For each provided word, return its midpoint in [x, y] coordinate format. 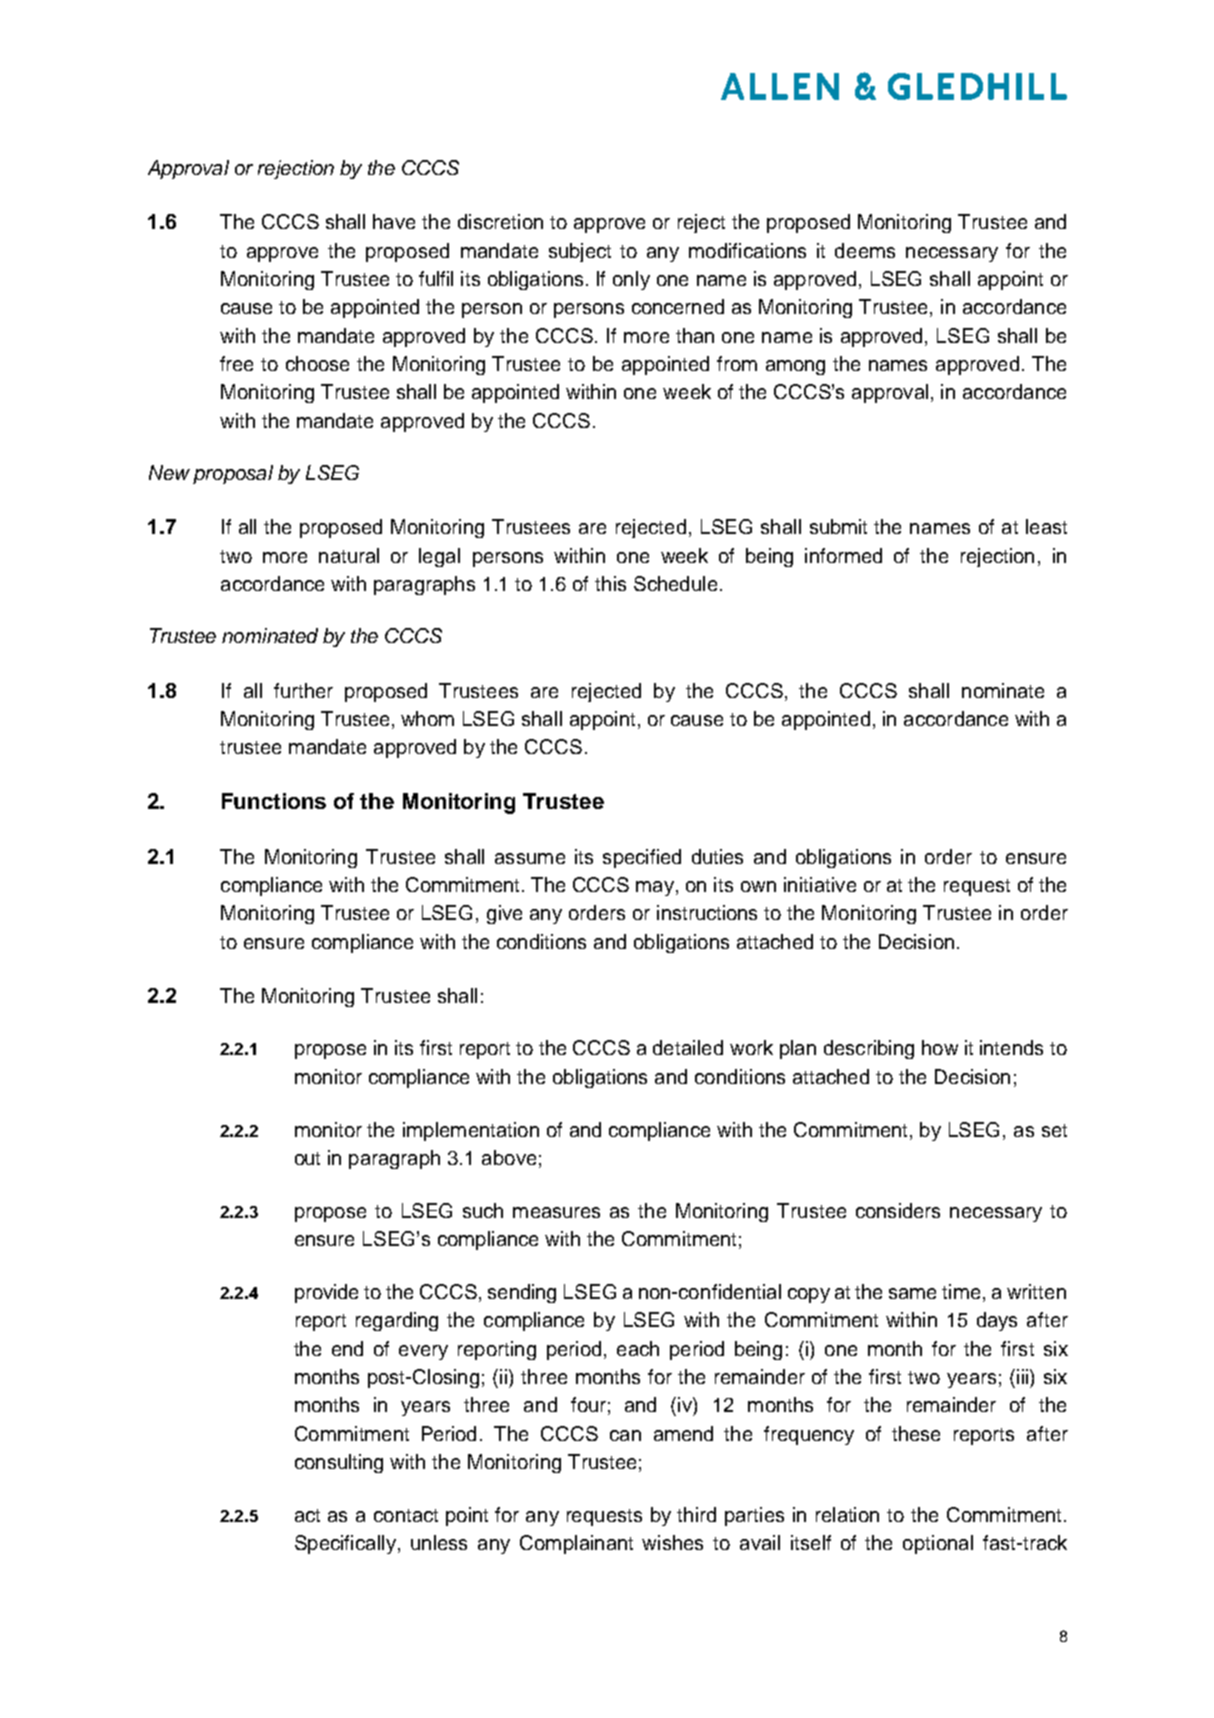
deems [865, 250]
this [610, 583]
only [631, 280]
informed [843, 555]
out [307, 1158]
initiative [820, 884]
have [394, 221]
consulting [339, 1463]
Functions [274, 801]
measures [556, 1212]
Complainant [576, 1544]
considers [898, 1210]
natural [349, 555]
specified [642, 858]
